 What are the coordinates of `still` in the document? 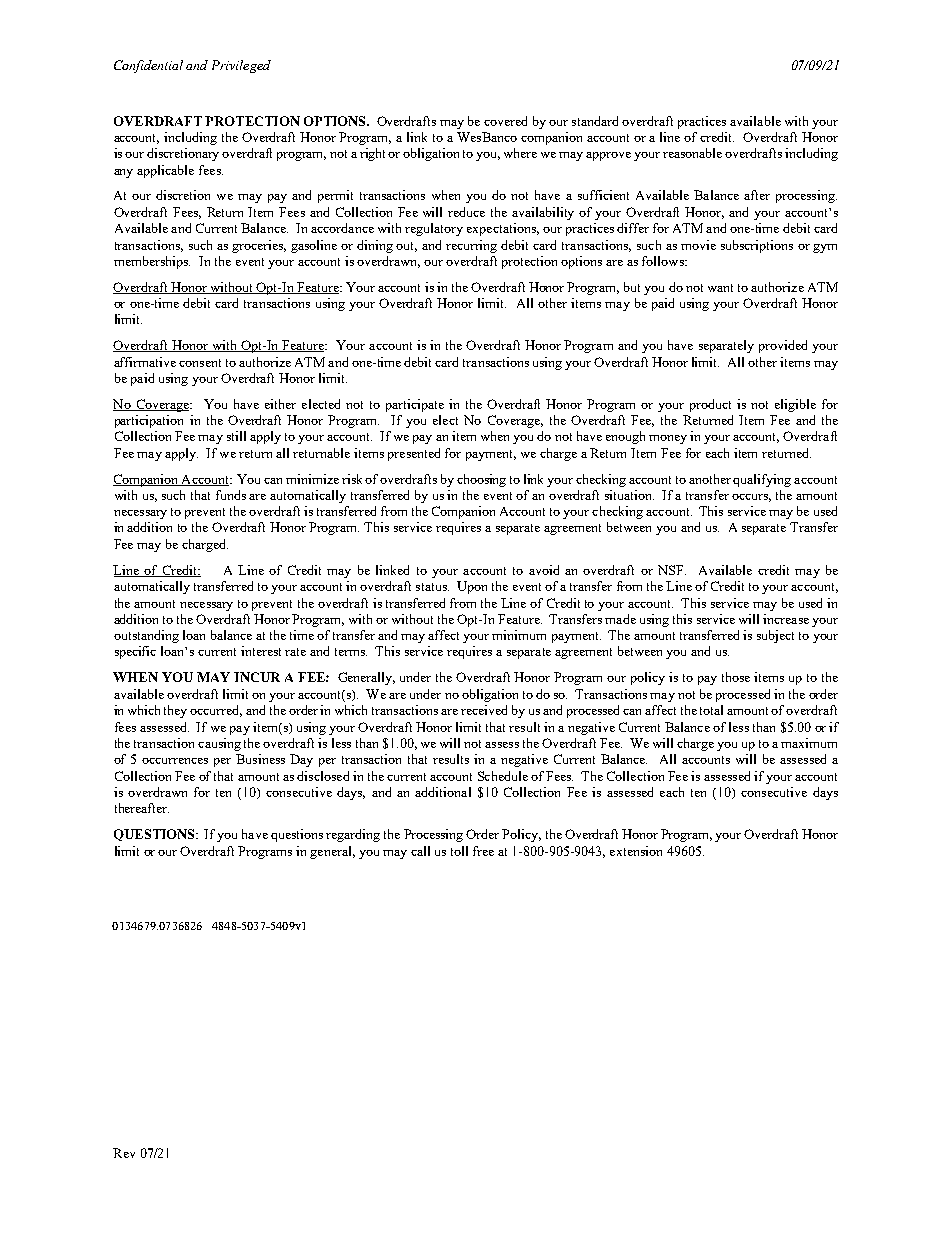 It's located at (236, 436).
